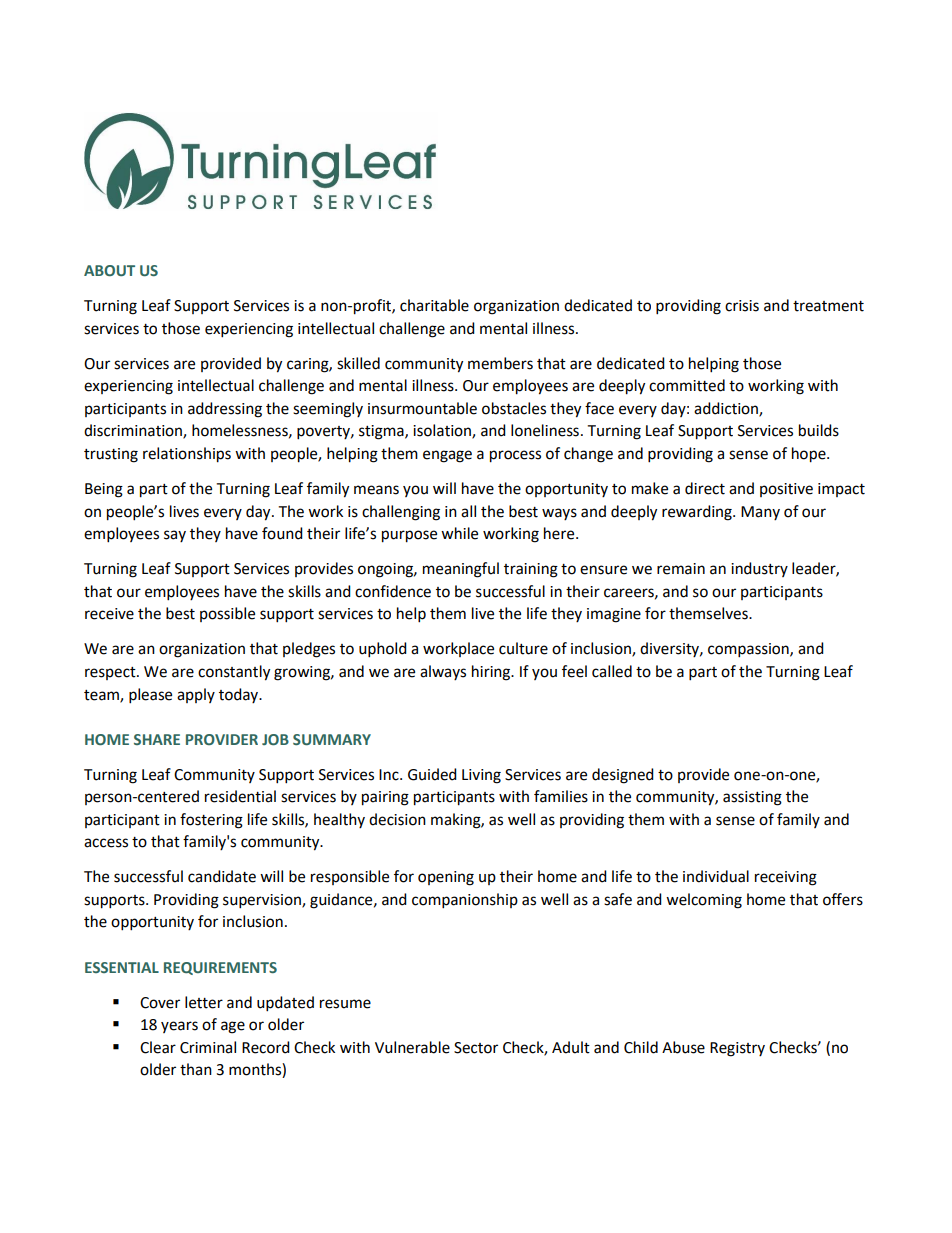  What do you see at coordinates (109, 270) in the screenshot?
I see `ABOUT` at bounding box center [109, 270].
